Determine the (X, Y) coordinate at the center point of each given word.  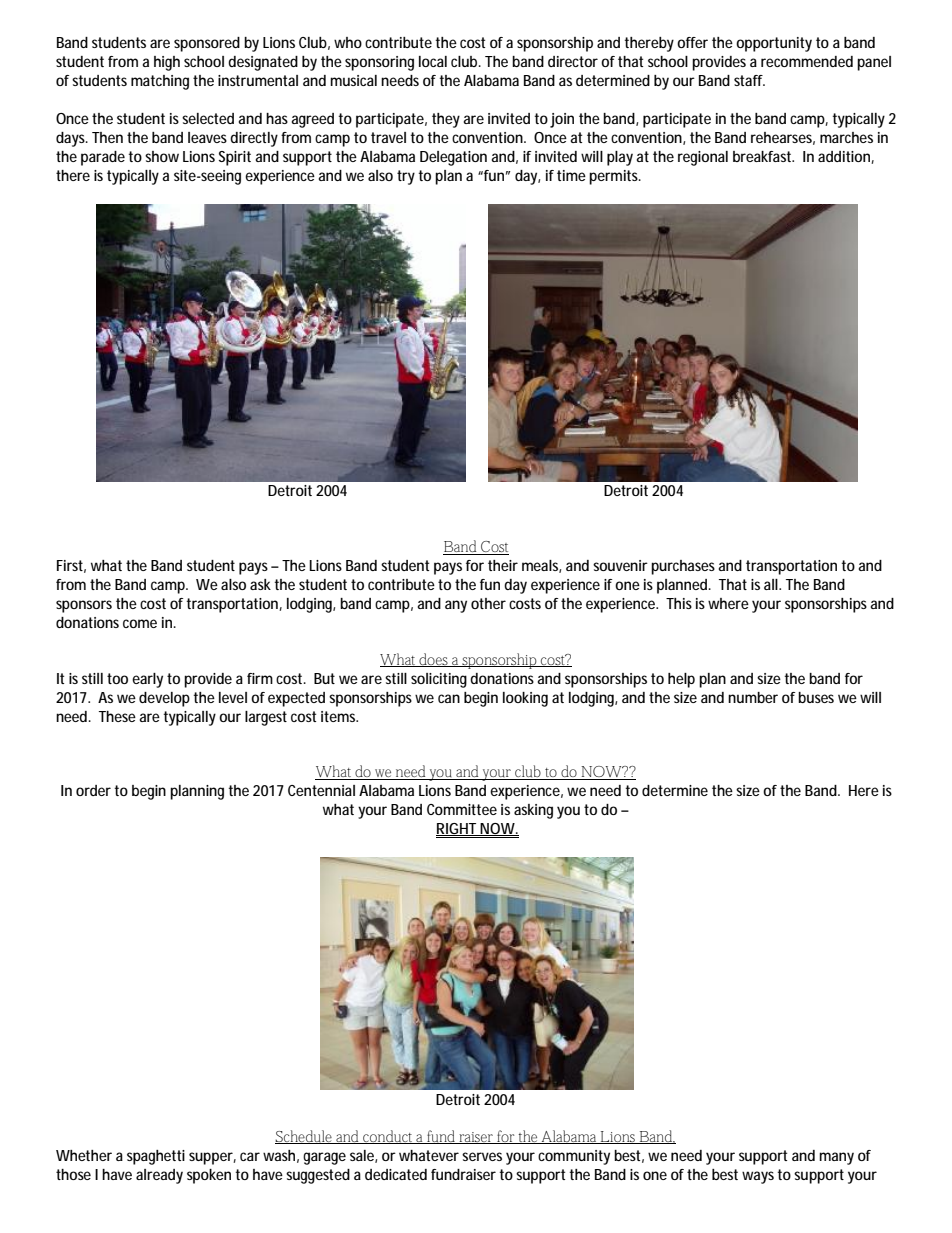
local (433, 61)
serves (482, 1156)
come (140, 623)
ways (760, 1177)
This (679, 603)
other (488, 603)
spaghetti (156, 1157)
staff (749, 80)
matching (160, 82)
